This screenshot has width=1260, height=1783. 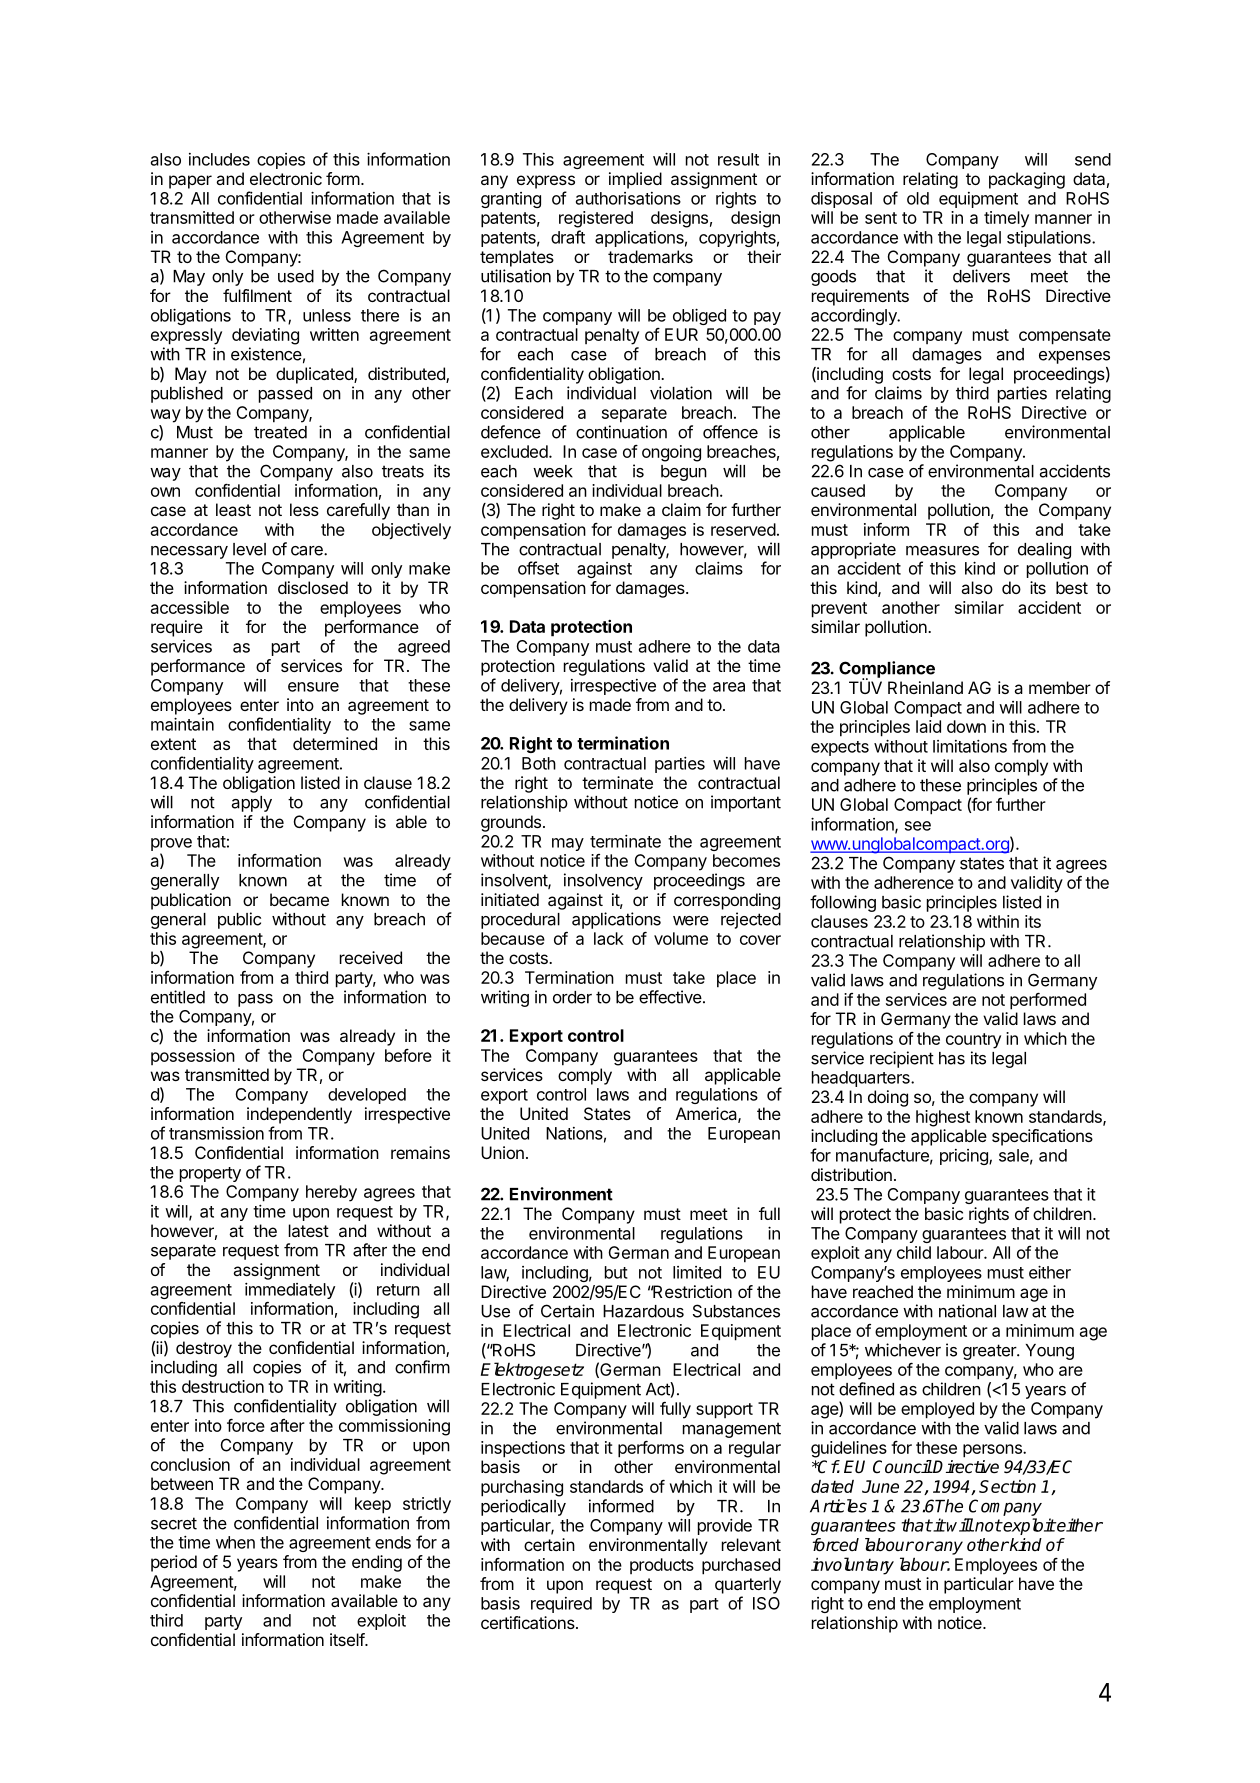 I want to click on became, so click(x=299, y=899).
